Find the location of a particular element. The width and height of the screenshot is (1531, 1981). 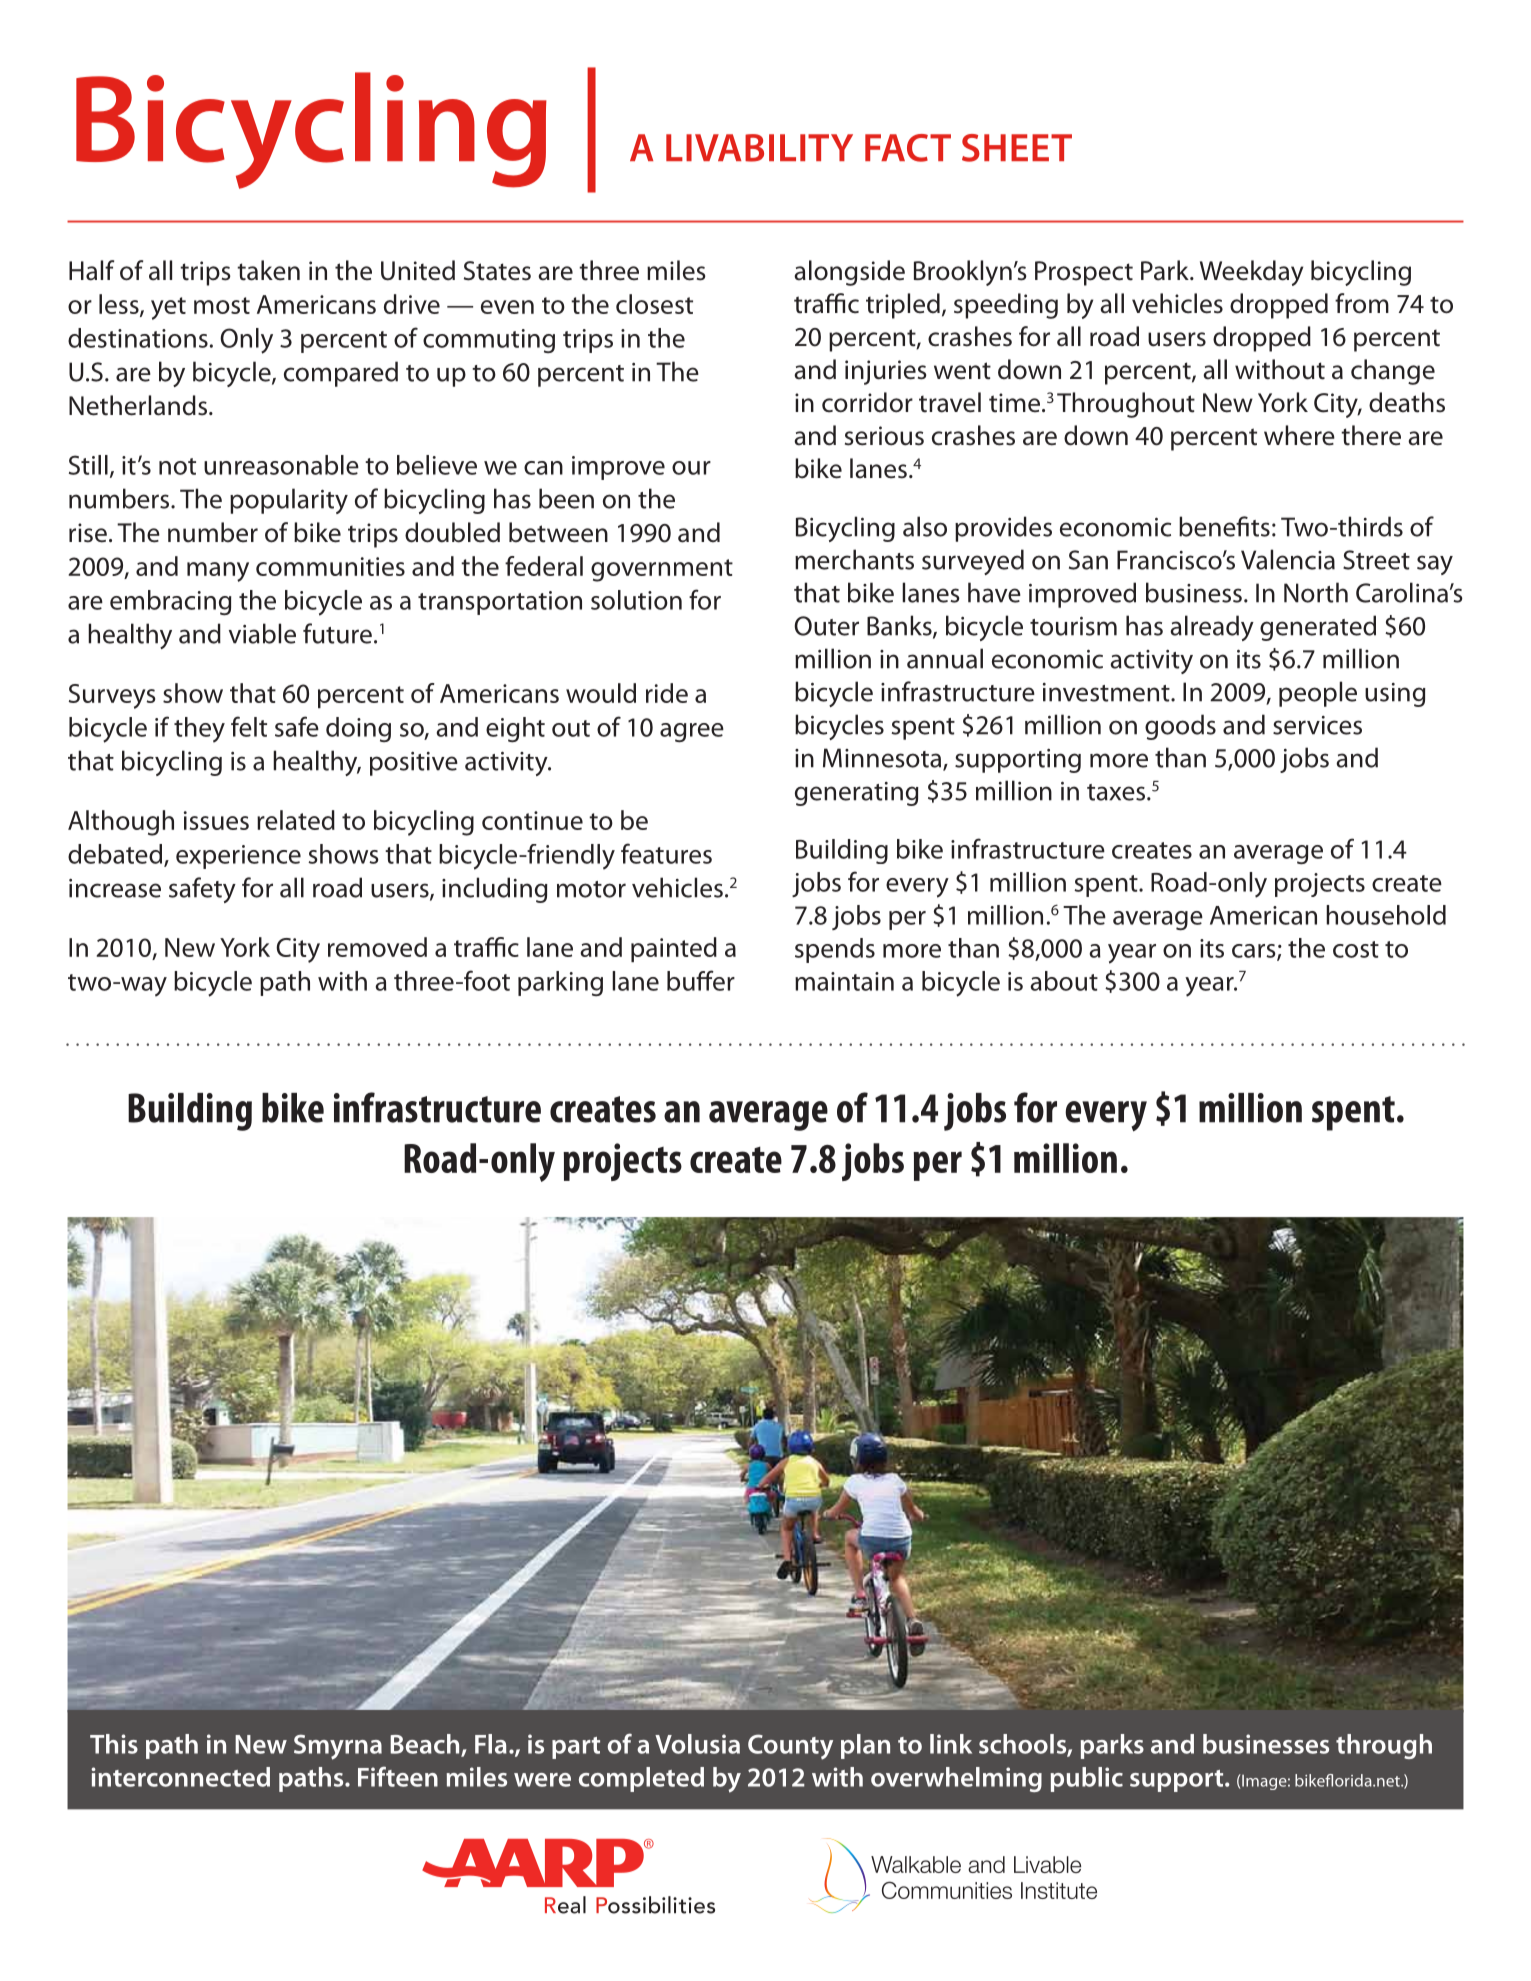

taken is located at coordinates (268, 270).
